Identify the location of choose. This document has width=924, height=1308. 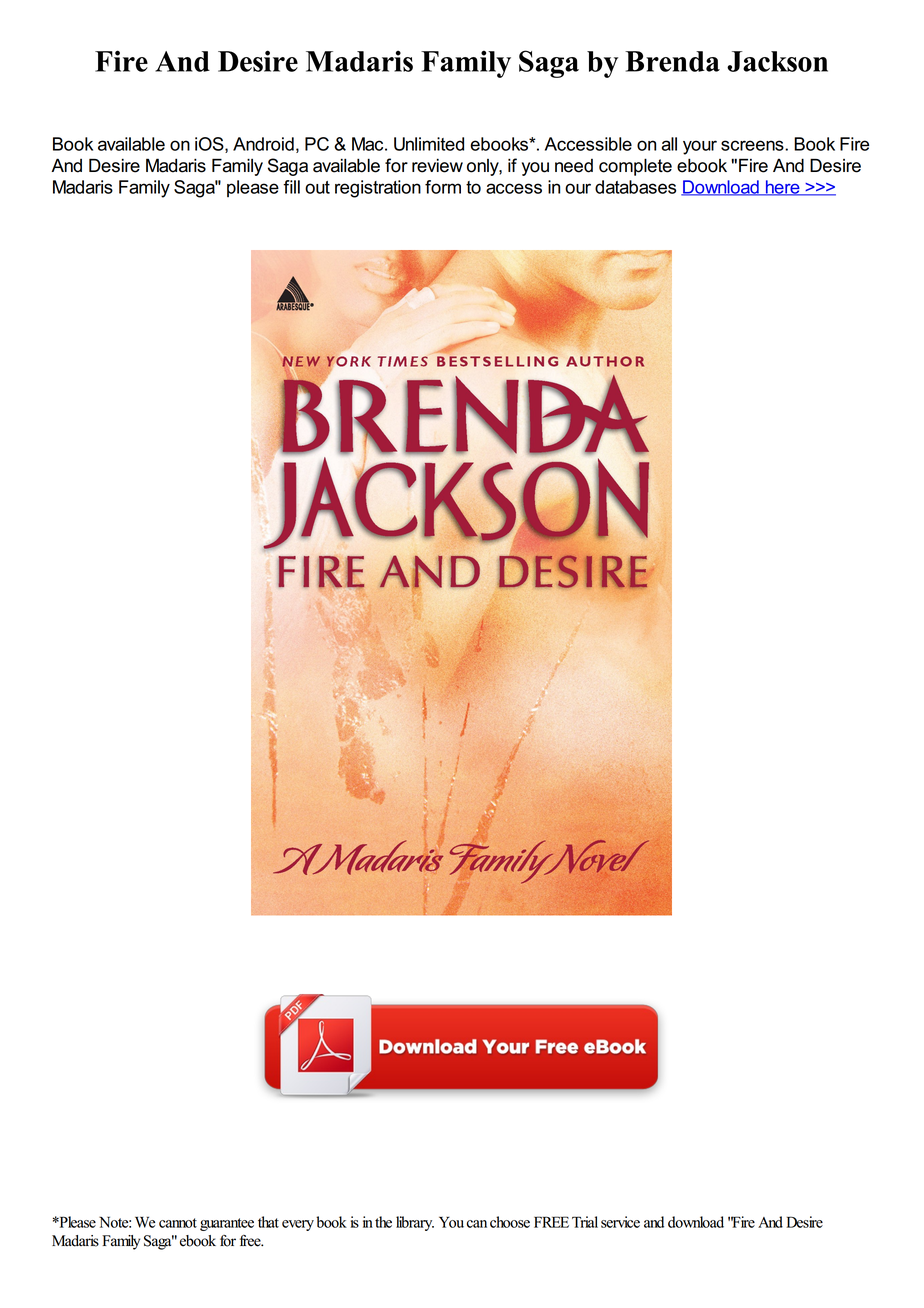
(510, 1222).
